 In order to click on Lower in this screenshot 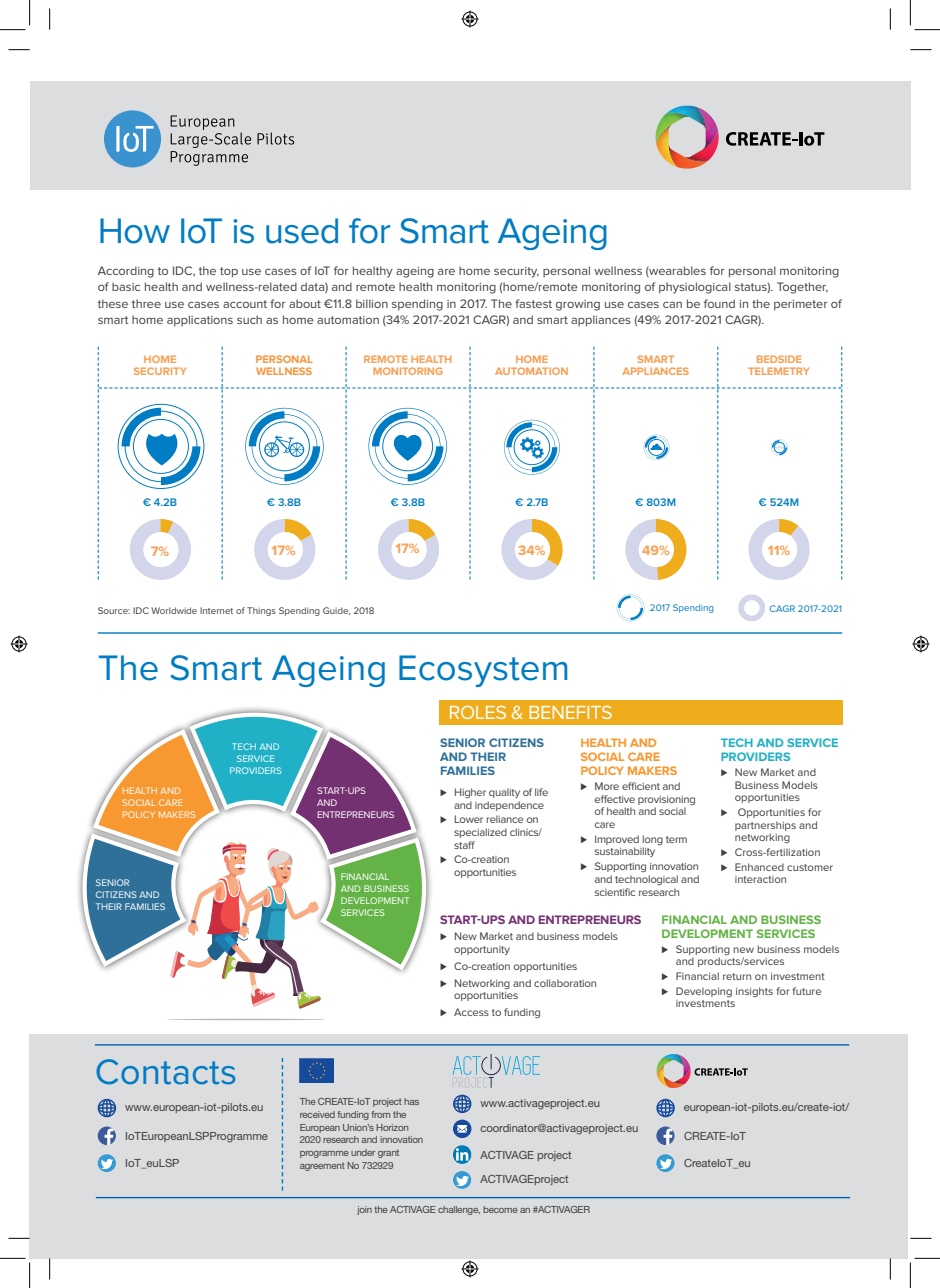, I will do `click(469, 819)`.
